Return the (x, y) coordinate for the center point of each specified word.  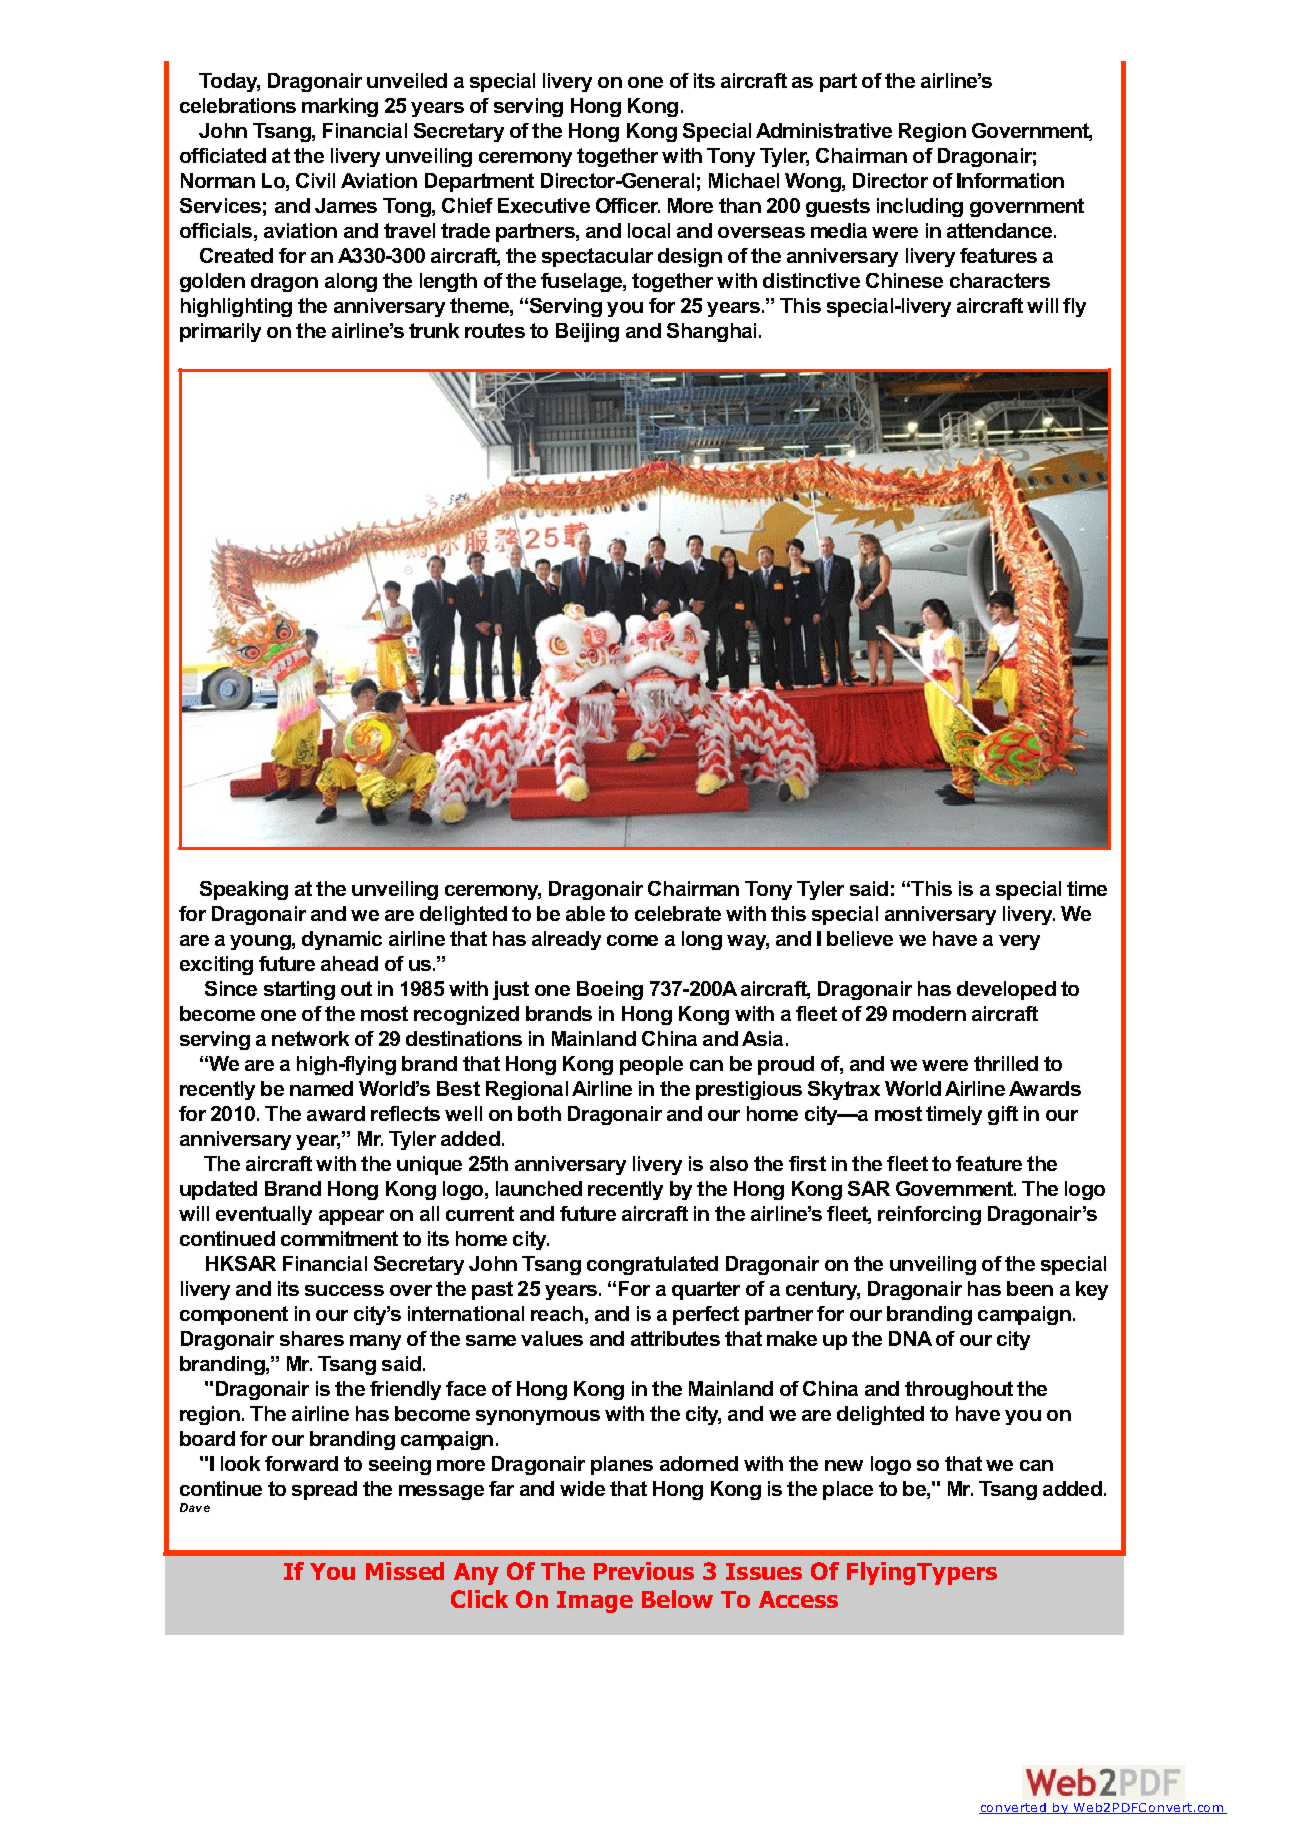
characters (1000, 280)
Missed (405, 1571)
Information (1010, 180)
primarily (220, 332)
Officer (628, 205)
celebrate (678, 913)
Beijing (587, 332)
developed (1006, 990)
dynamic (342, 940)
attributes (675, 1338)
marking (340, 107)
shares (312, 1338)
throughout (959, 1390)
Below (677, 1599)
